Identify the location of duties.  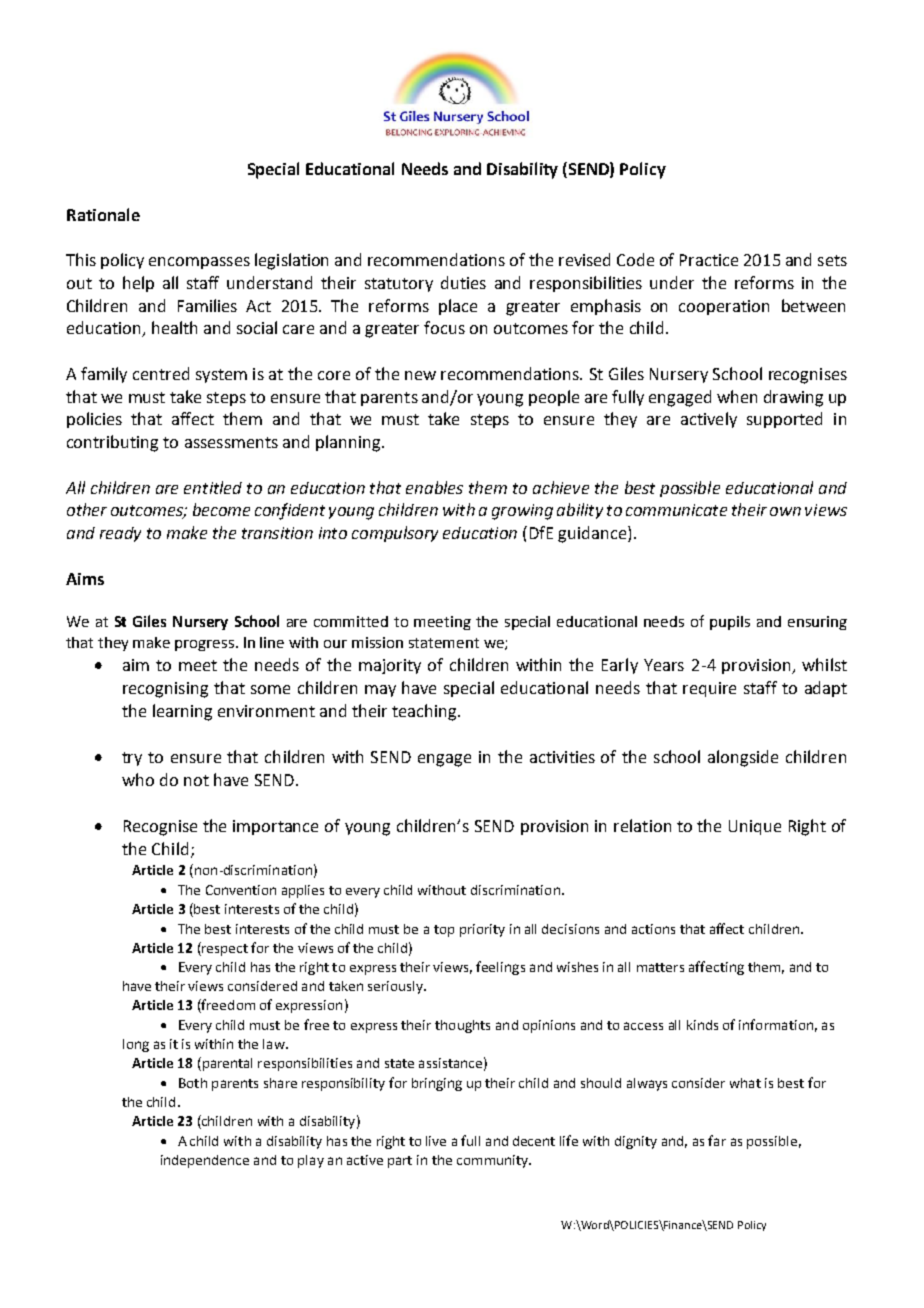
(463, 282).
